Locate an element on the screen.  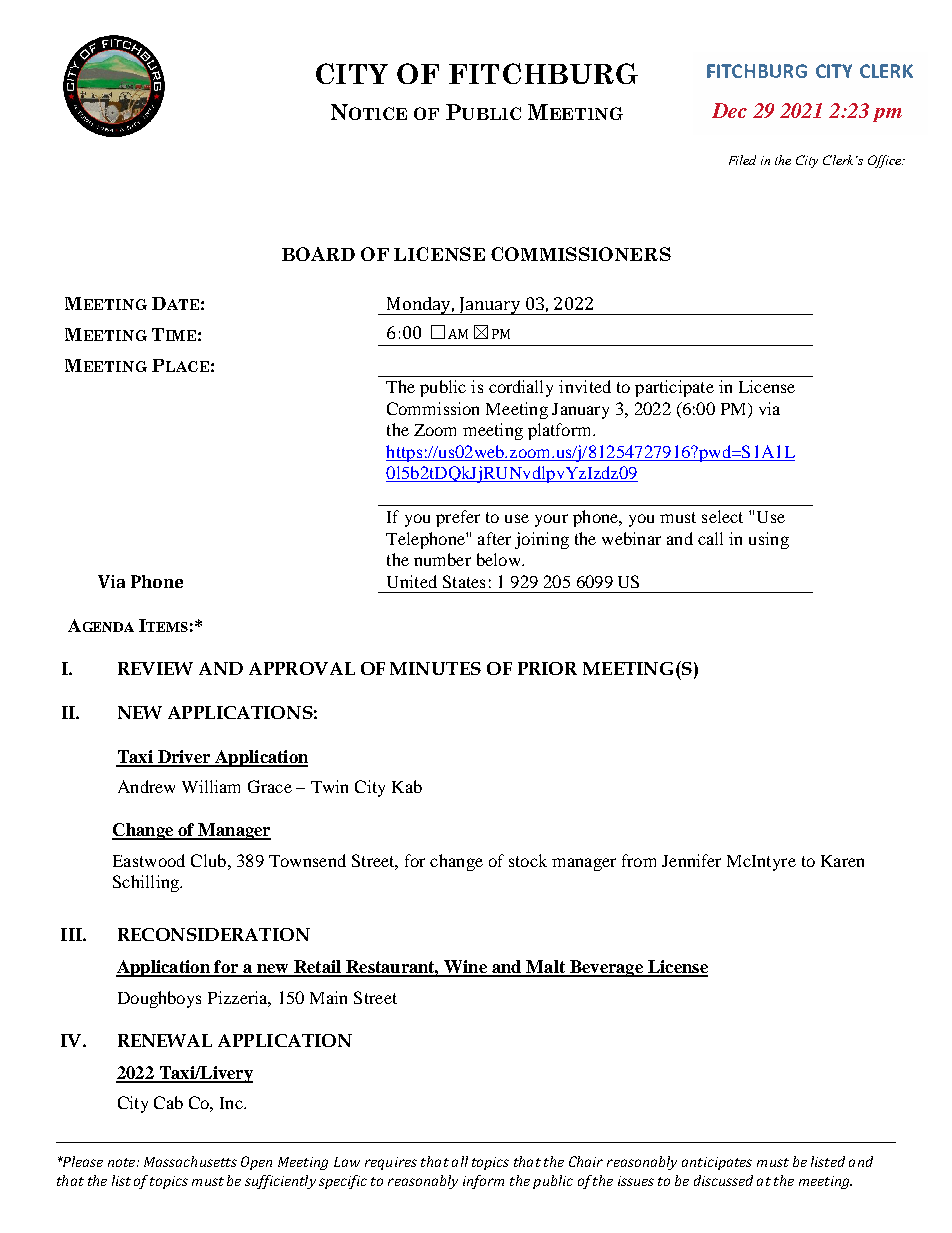
invited is located at coordinates (585, 386).
